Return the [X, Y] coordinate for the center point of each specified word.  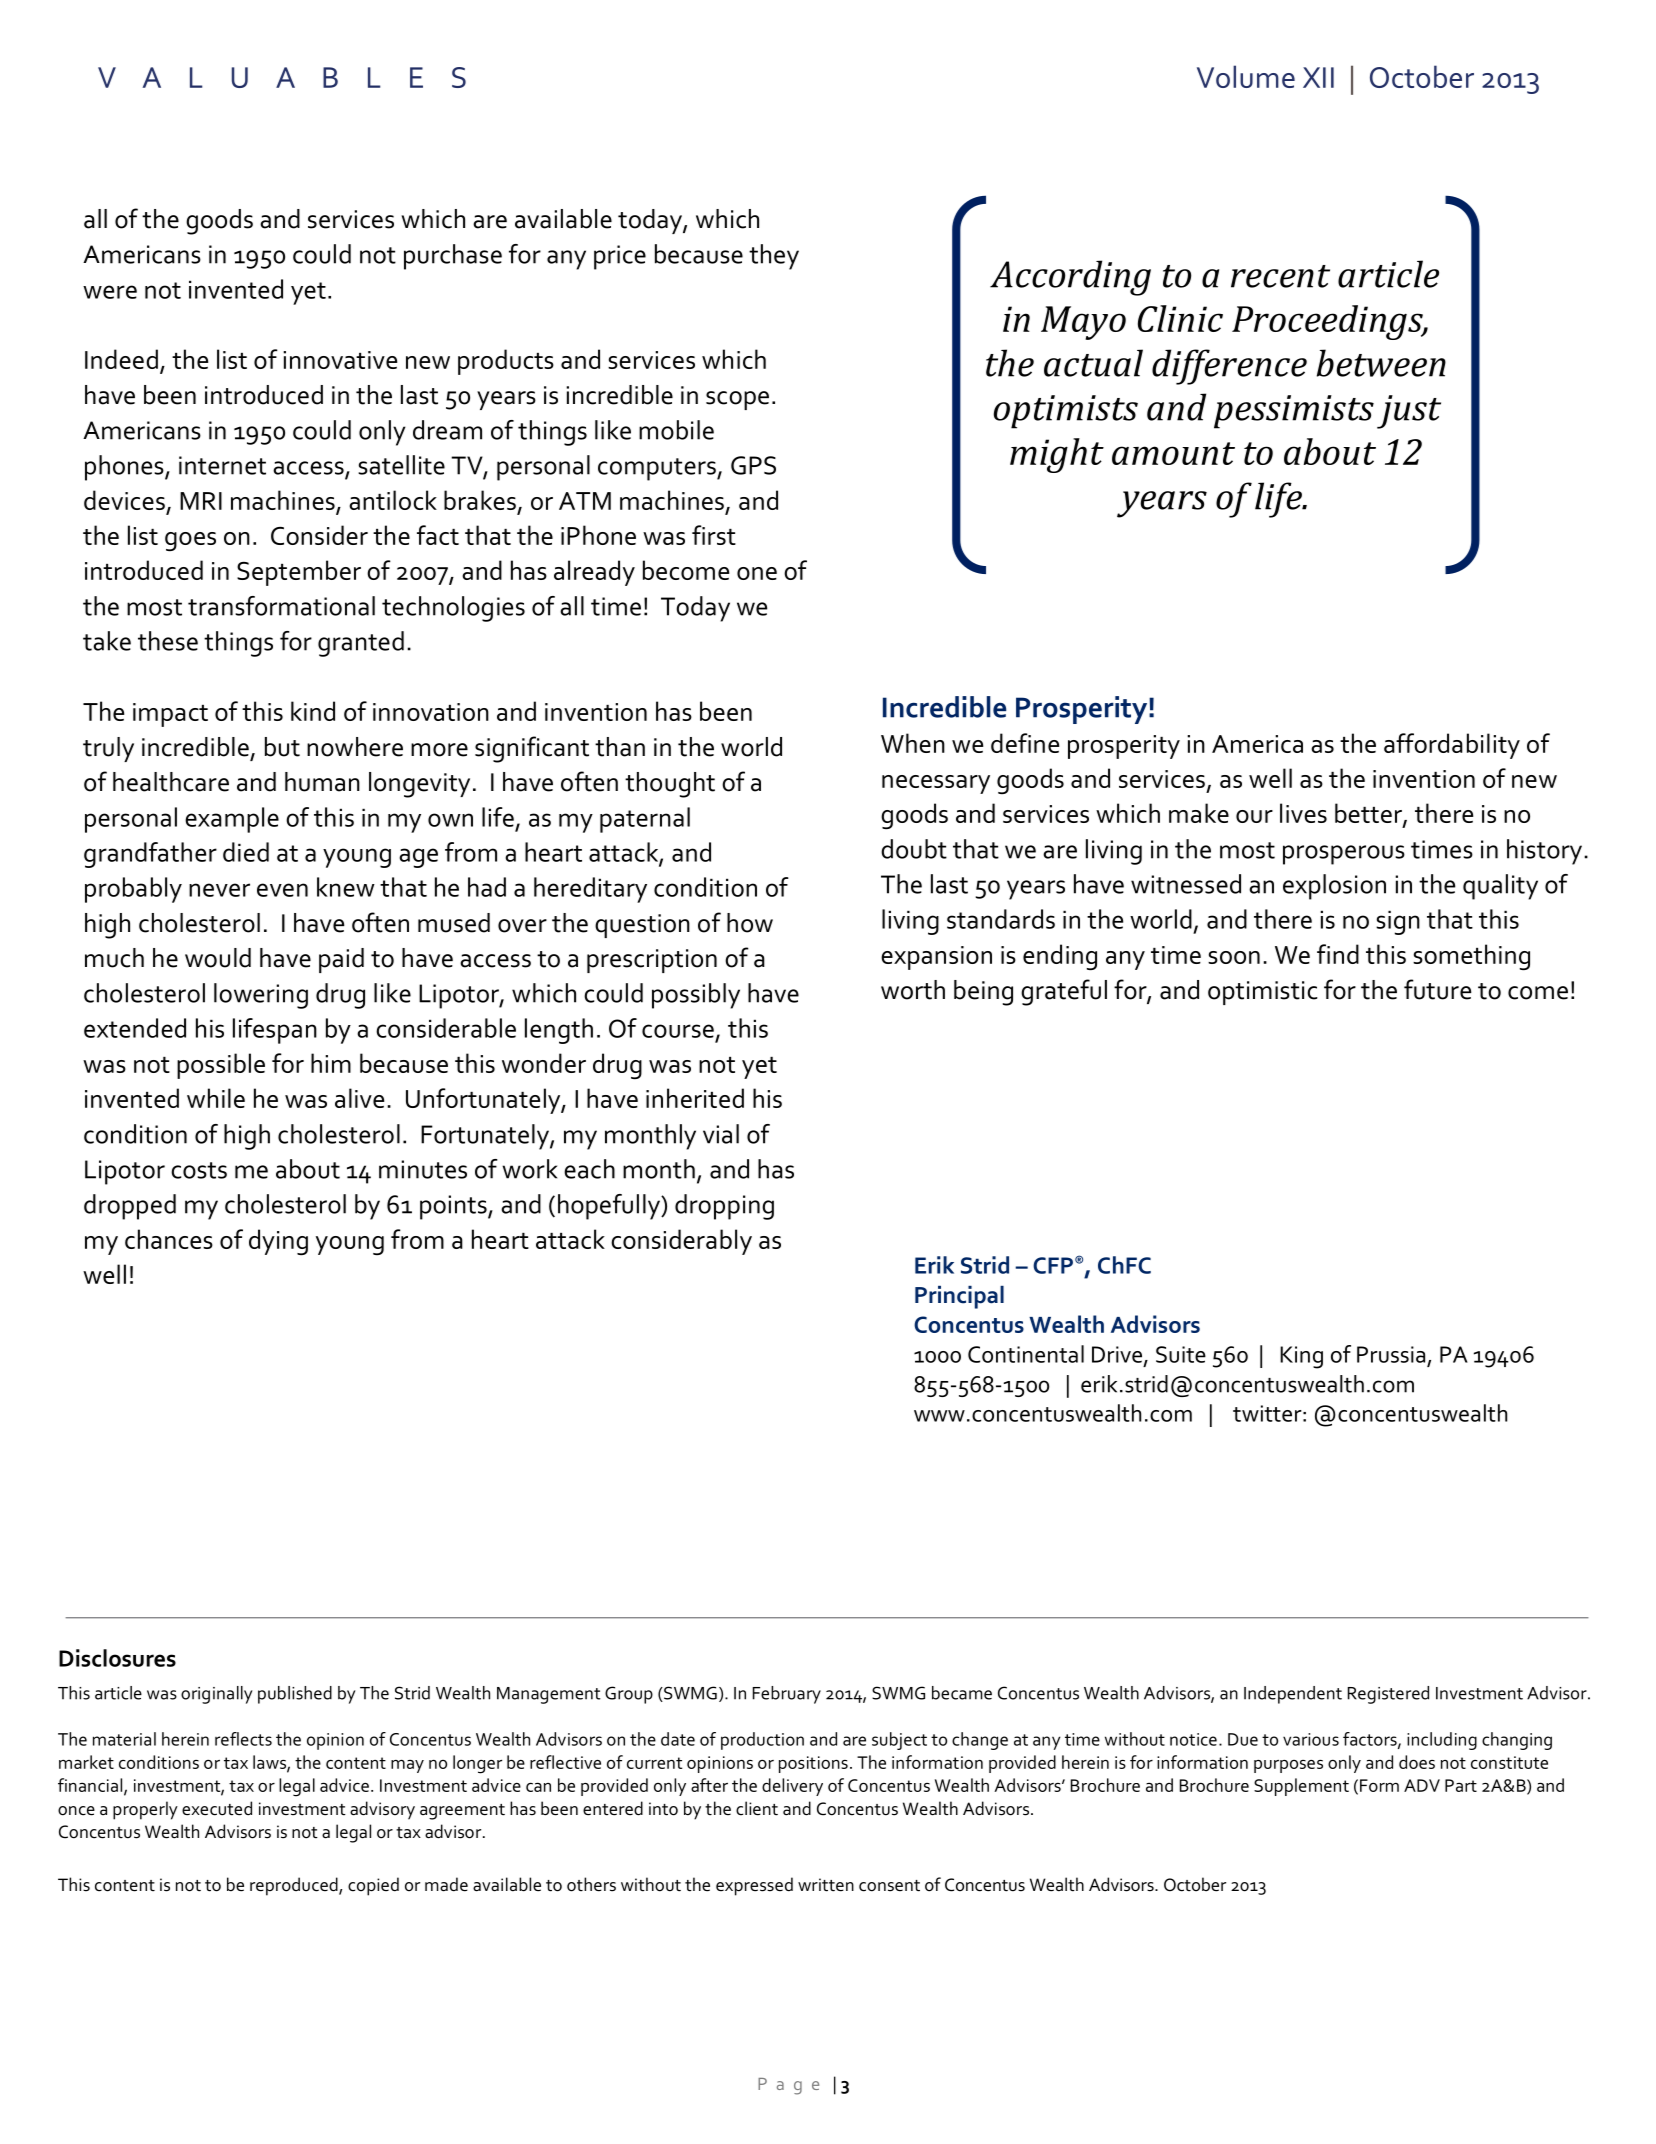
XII [1318, 77]
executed [217, 1808]
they [774, 257]
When [913, 743]
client [757, 1808]
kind [313, 711]
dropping [724, 1207]
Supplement [1301, 1787]
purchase [453, 257]
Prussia [1391, 1354]
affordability [1452, 746]
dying [278, 1242]
